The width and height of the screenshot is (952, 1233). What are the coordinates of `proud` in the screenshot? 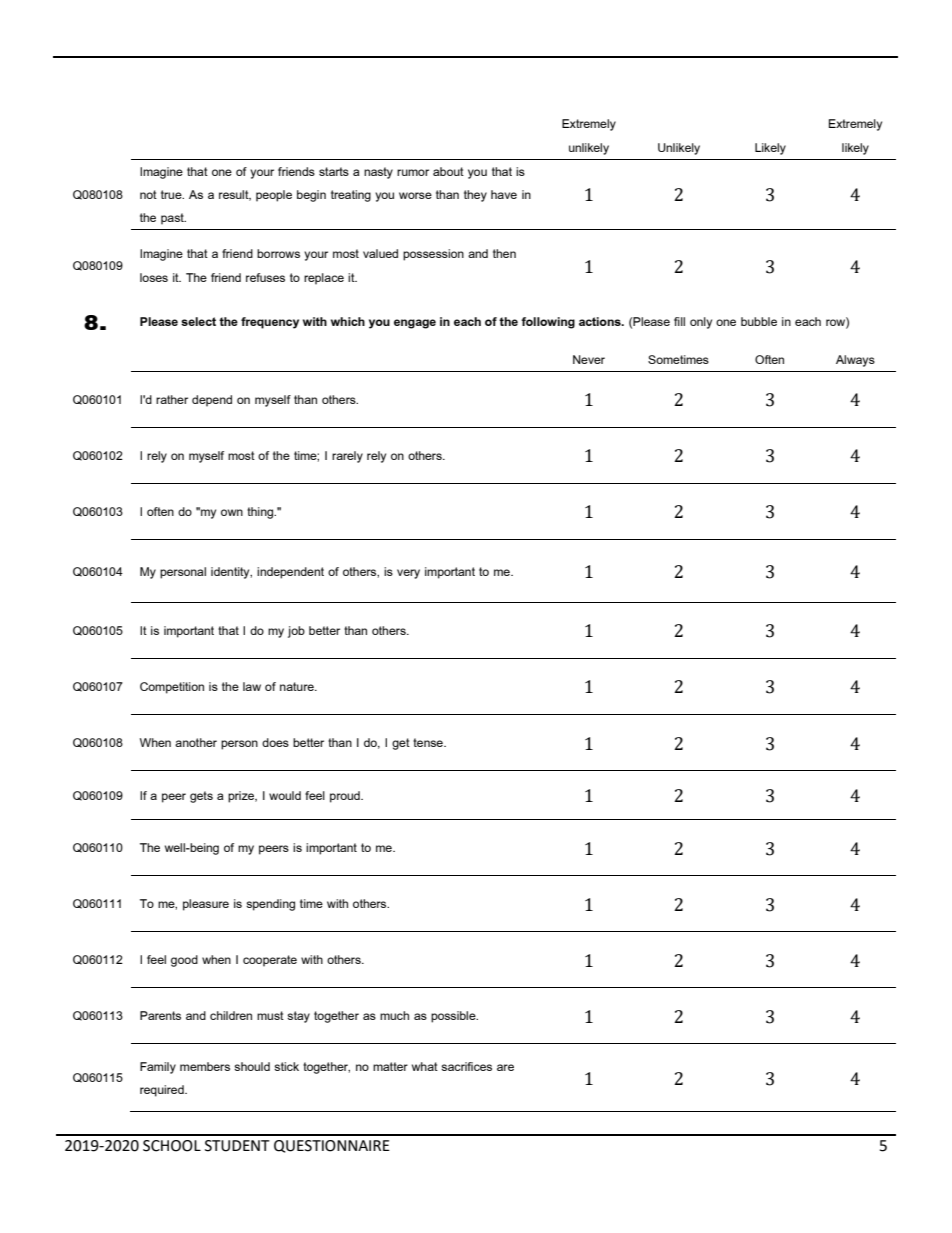 It's located at (346, 797).
